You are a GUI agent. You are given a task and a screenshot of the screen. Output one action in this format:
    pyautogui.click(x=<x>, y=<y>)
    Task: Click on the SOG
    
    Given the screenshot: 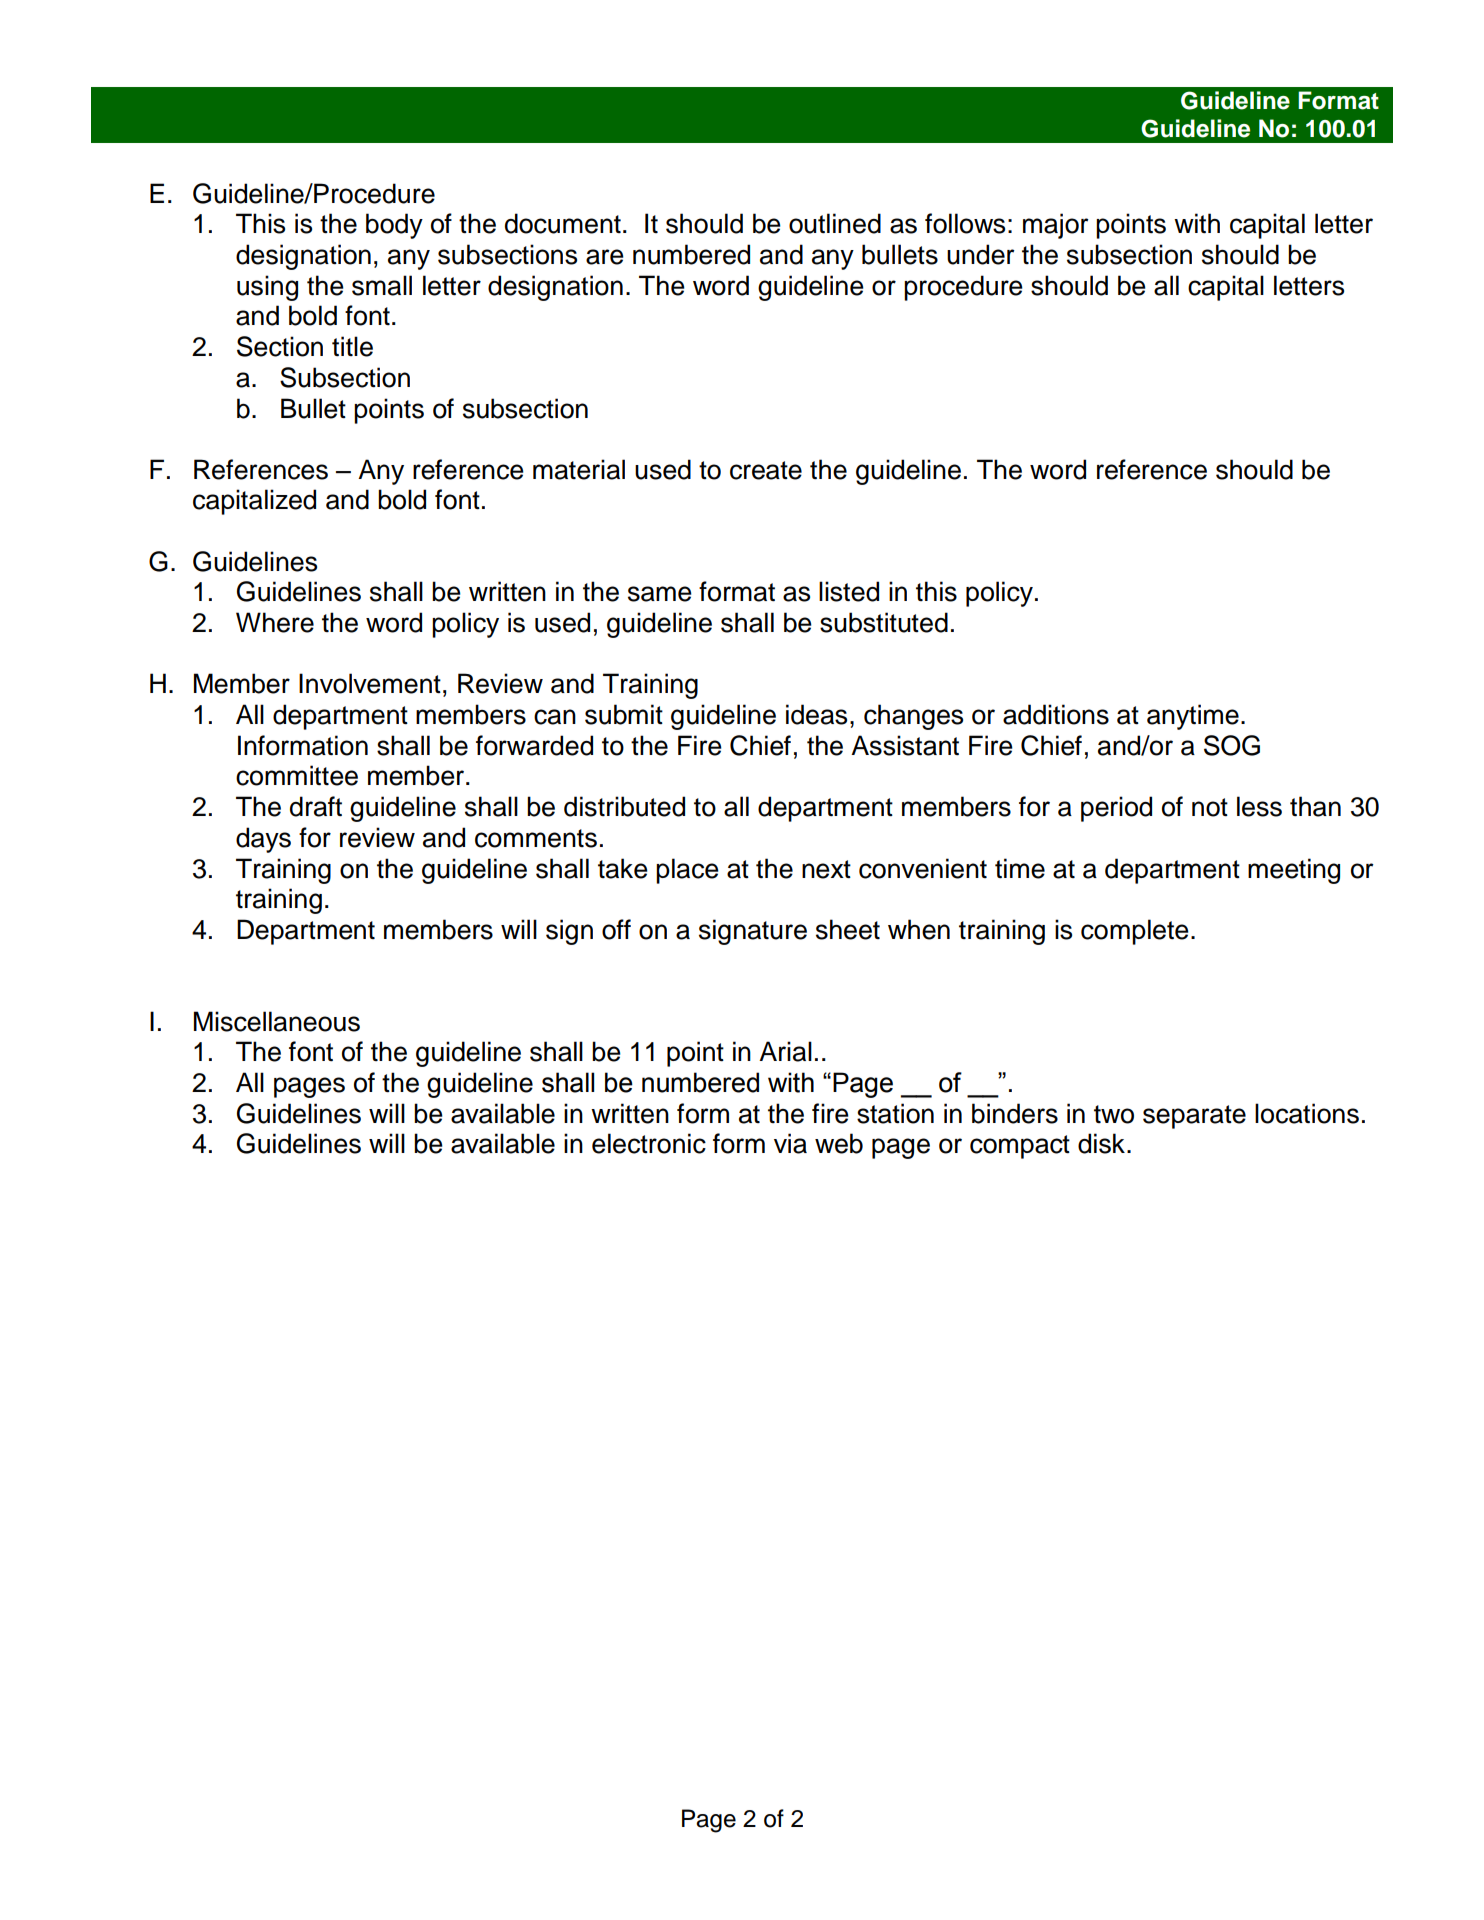 What is the action you would take?
    pyautogui.click(x=1232, y=745)
